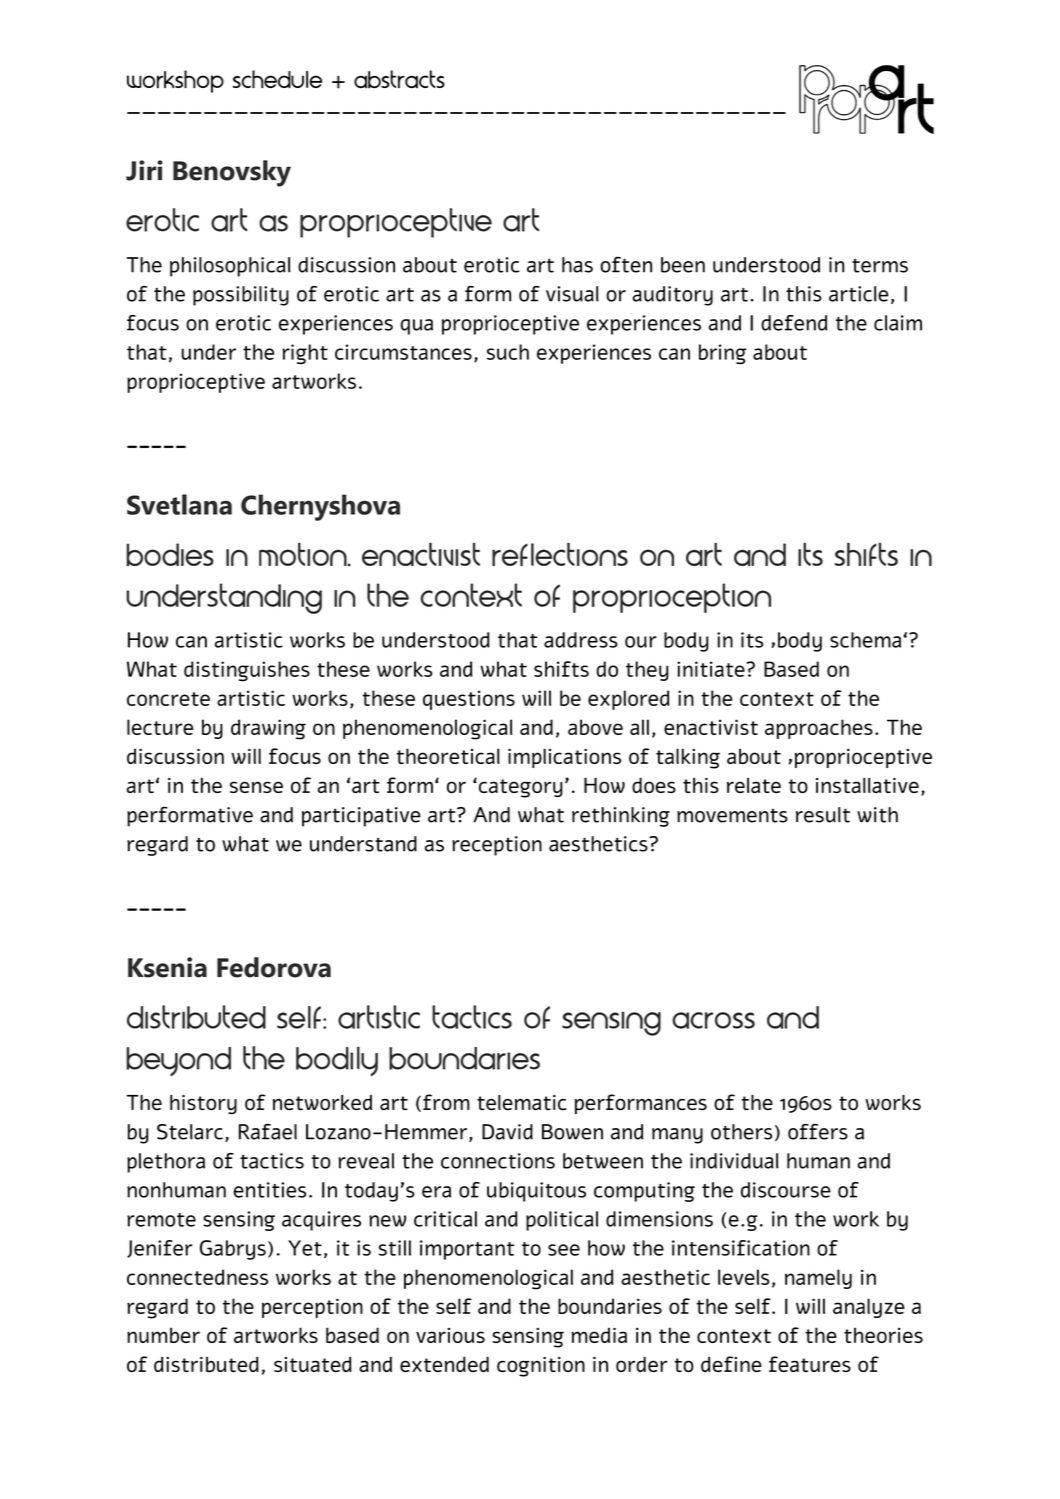  I want to click on sense, so click(256, 787).
